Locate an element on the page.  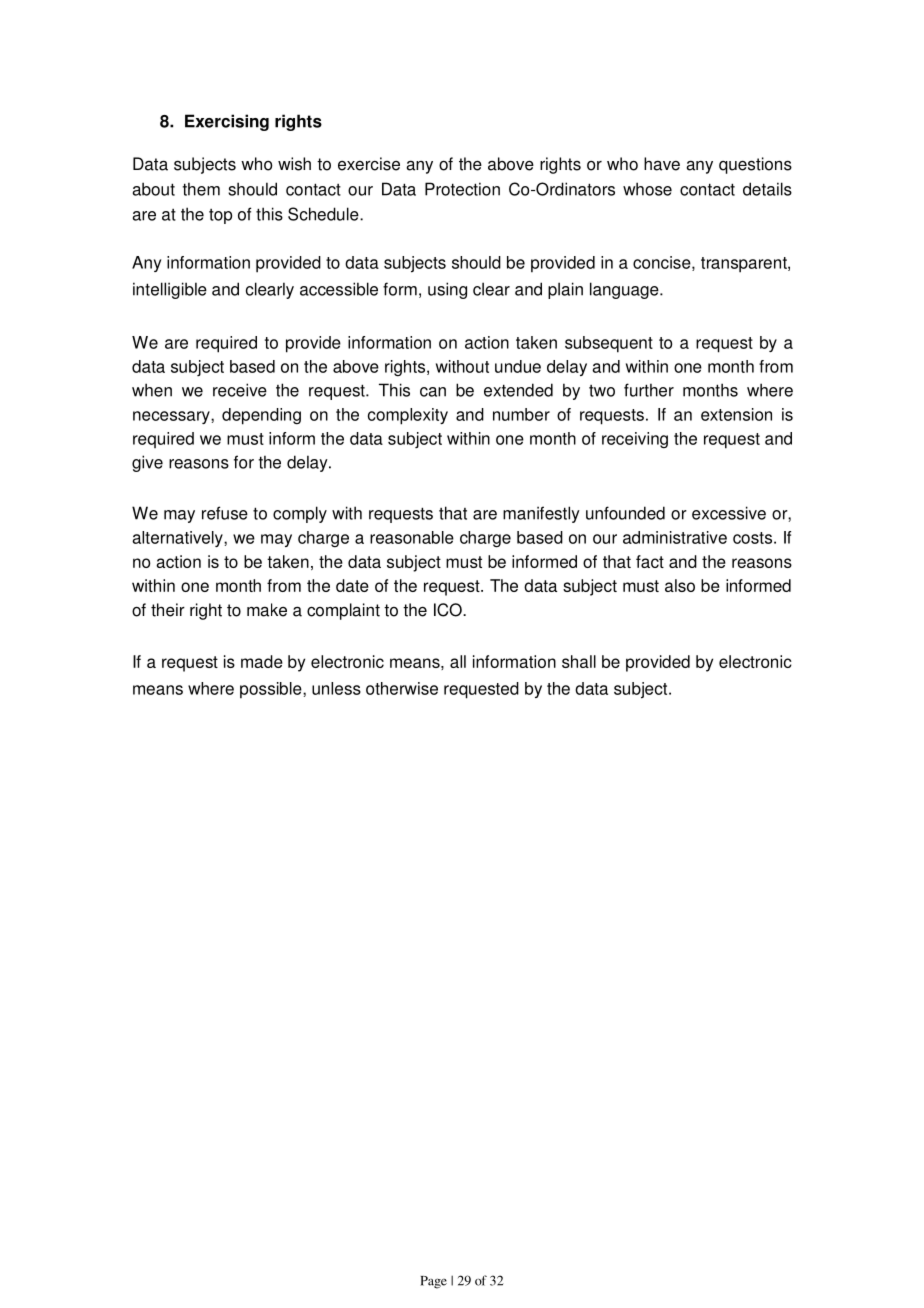
otherwise is located at coordinates (402, 688).
